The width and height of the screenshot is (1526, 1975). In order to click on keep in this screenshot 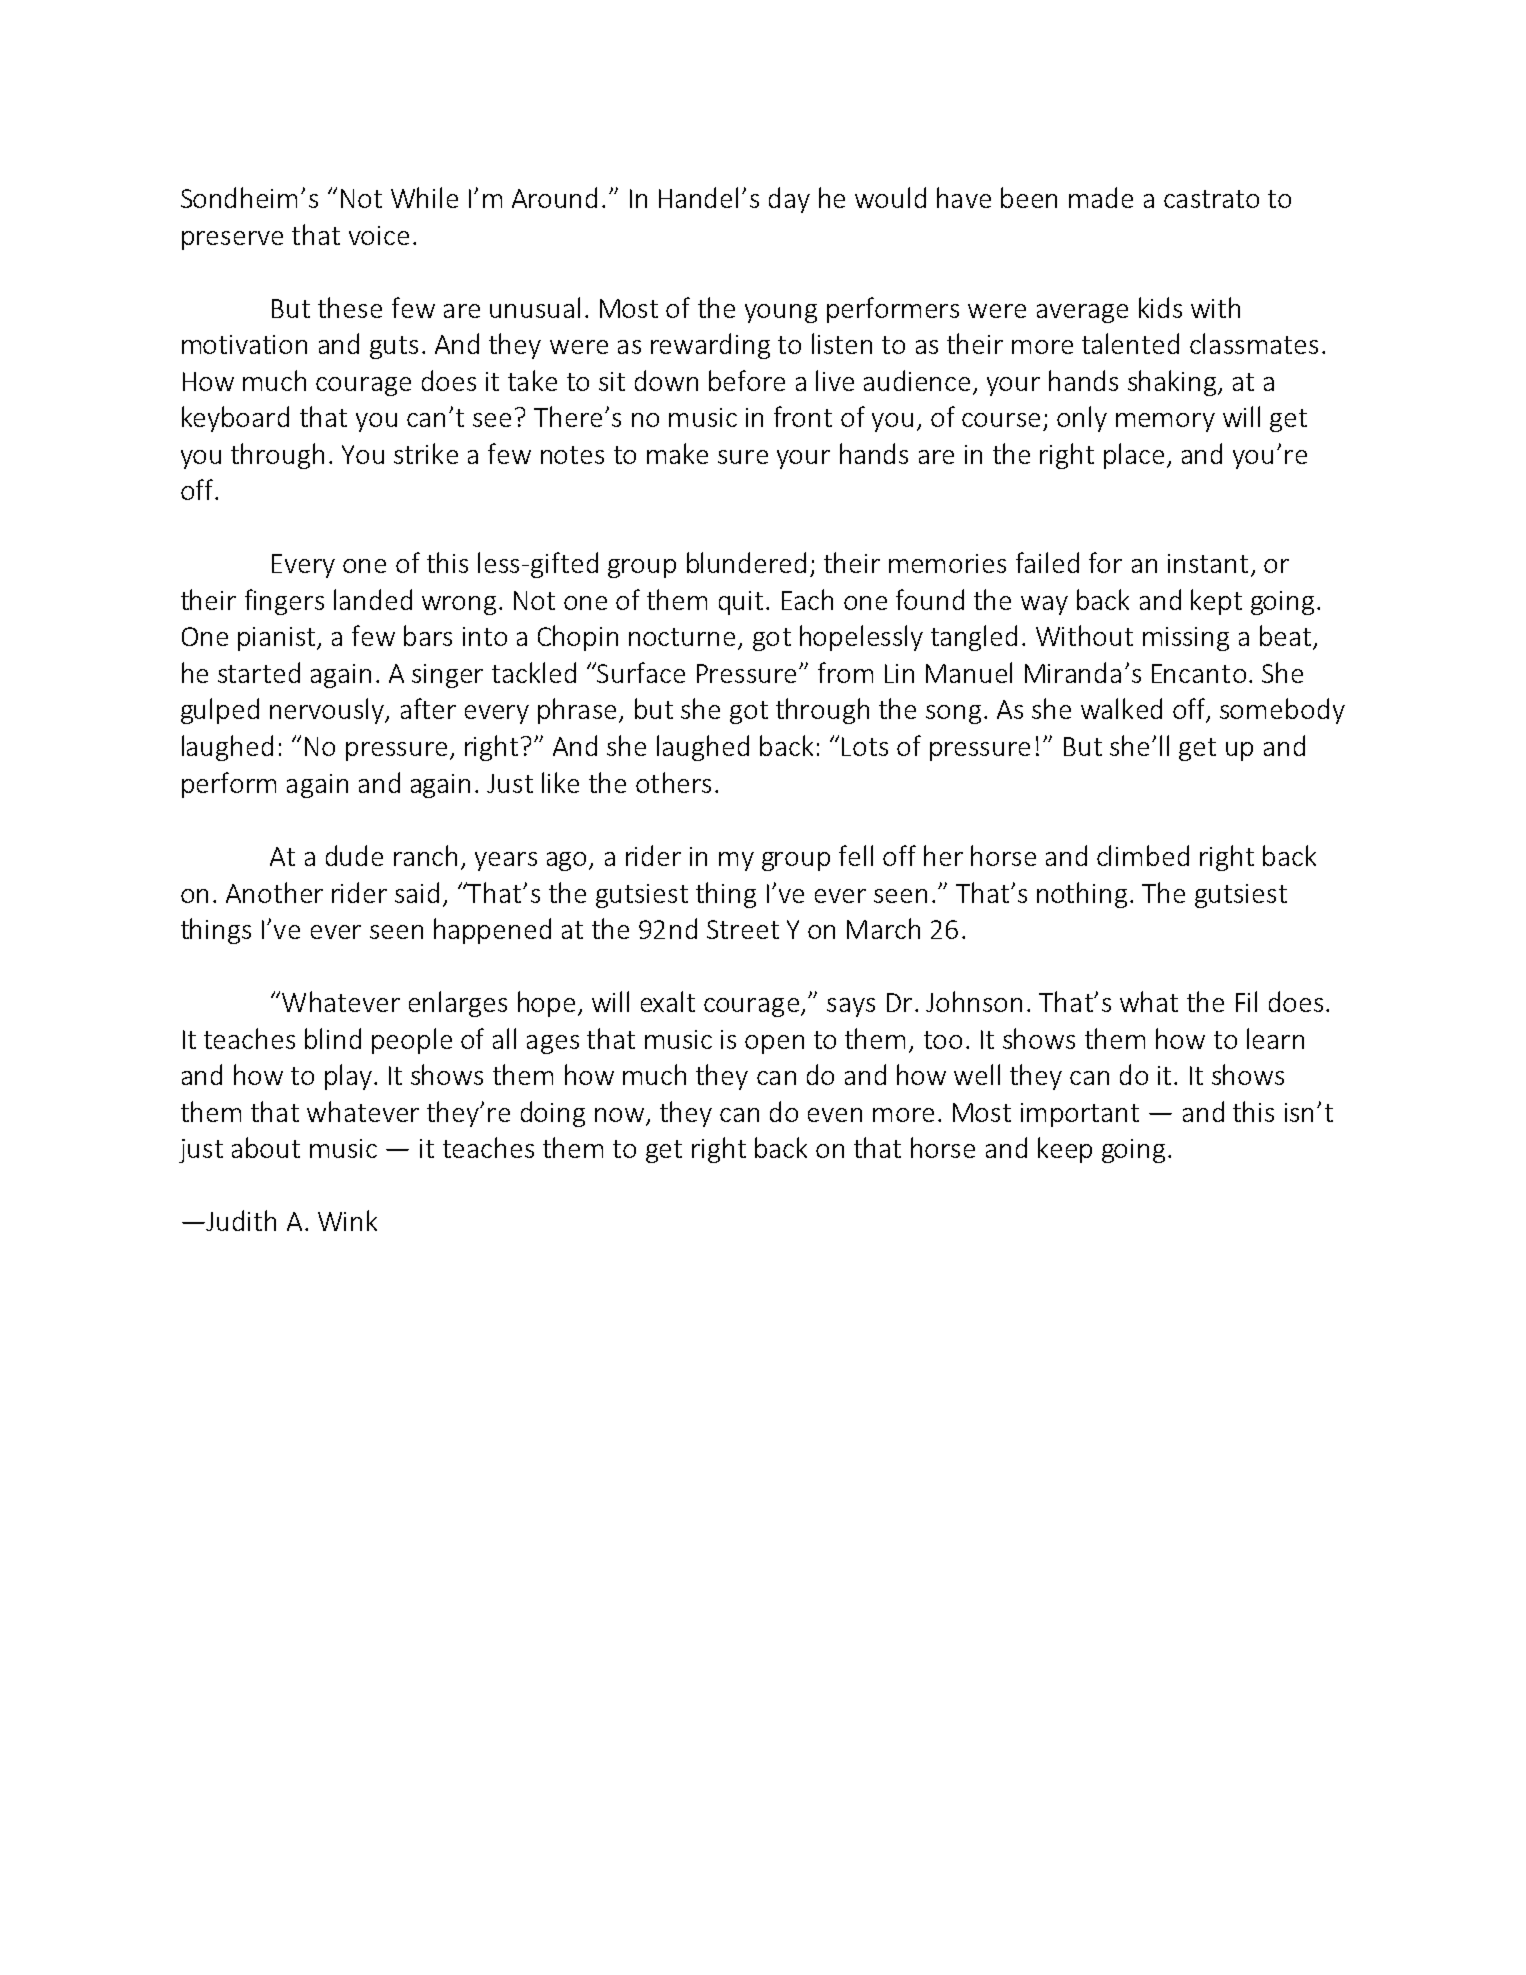, I will do `click(1065, 1150)`.
